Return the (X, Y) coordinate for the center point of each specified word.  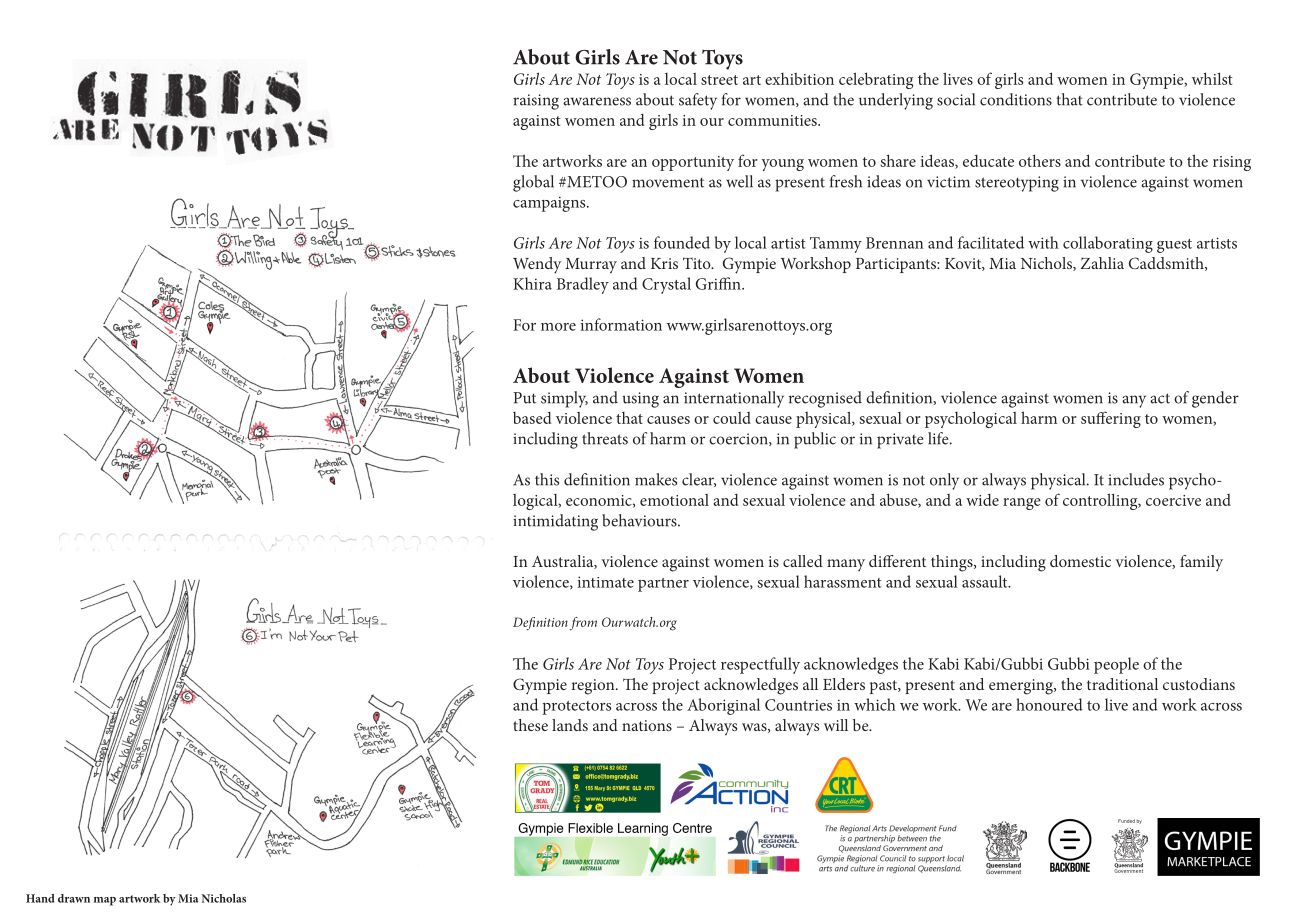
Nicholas (223, 898)
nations (647, 725)
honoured (1049, 704)
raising (536, 102)
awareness (597, 101)
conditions (1016, 99)
